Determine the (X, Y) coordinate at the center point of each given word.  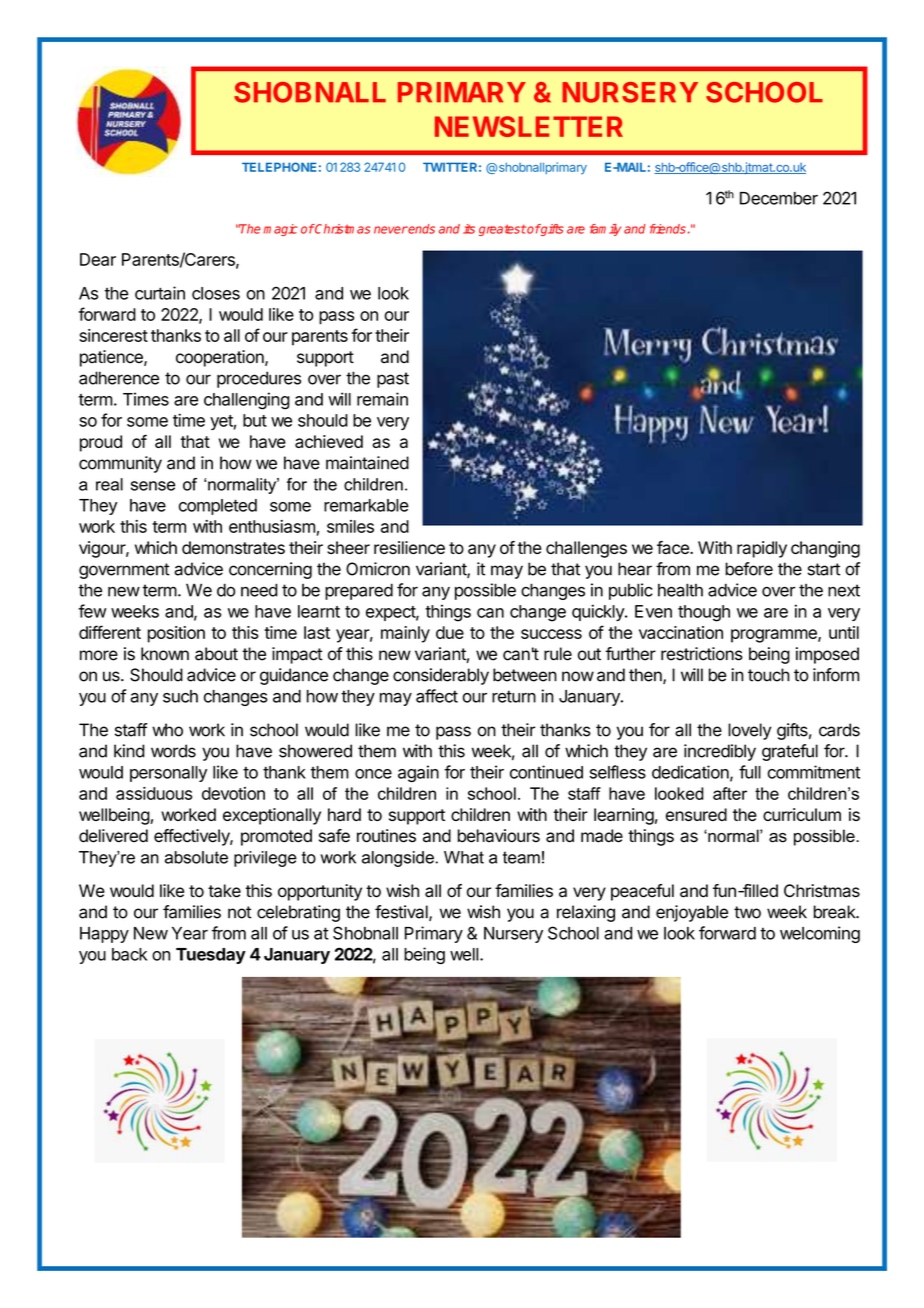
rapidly (762, 549)
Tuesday (211, 956)
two (747, 912)
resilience (409, 547)
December (779, 198)
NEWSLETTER (529, 126)
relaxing (586, 913)
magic (281, 230)
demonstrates (233, 547)
